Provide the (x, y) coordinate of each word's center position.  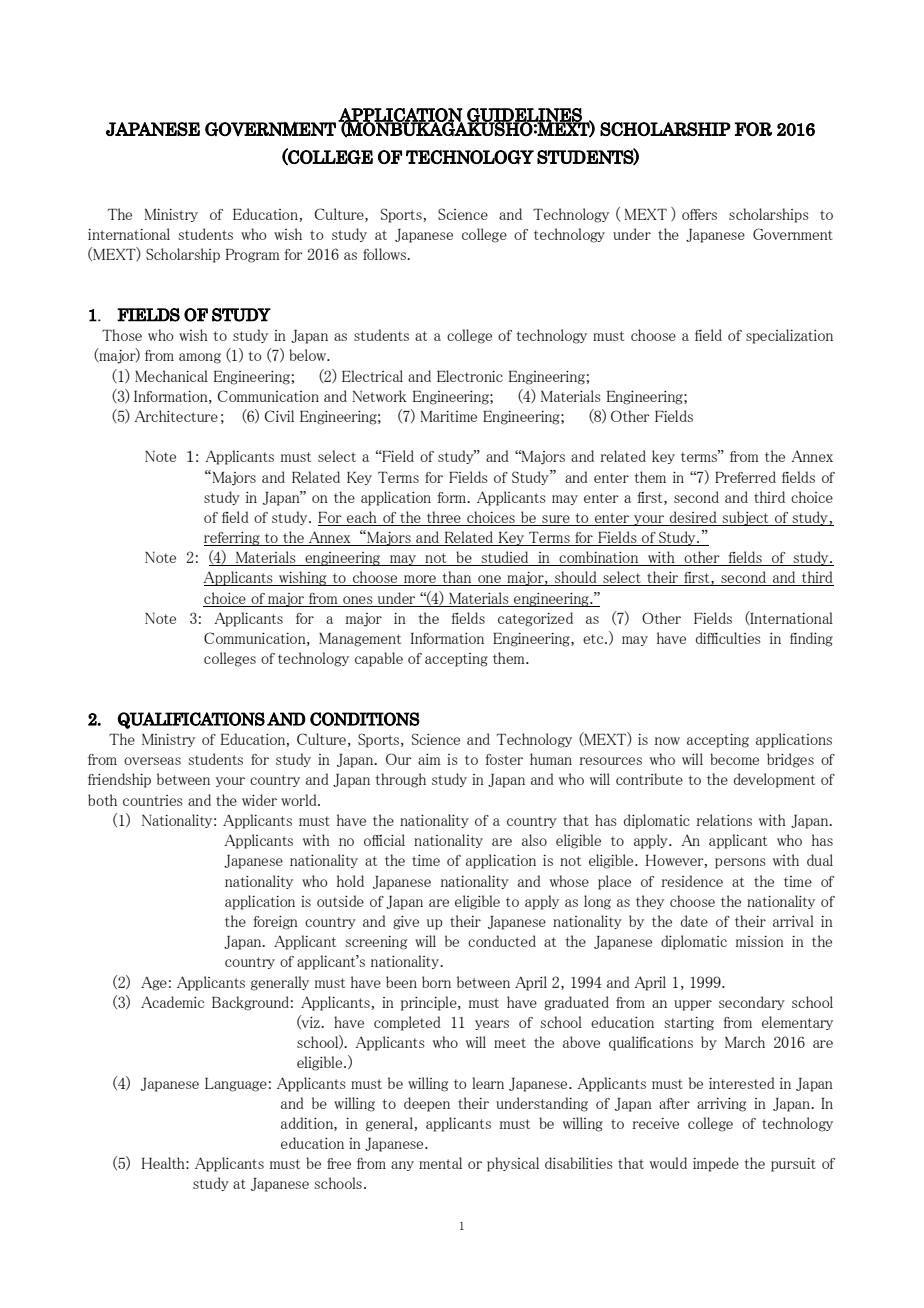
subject (746, 518)
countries (153, 800)
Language (236, 1085)
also (534, 840)
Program (252, 256)
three (444, 517)
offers (699, 214)
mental (440, 1163)
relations (724, 820)
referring (233, 539)
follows (386, 254)
